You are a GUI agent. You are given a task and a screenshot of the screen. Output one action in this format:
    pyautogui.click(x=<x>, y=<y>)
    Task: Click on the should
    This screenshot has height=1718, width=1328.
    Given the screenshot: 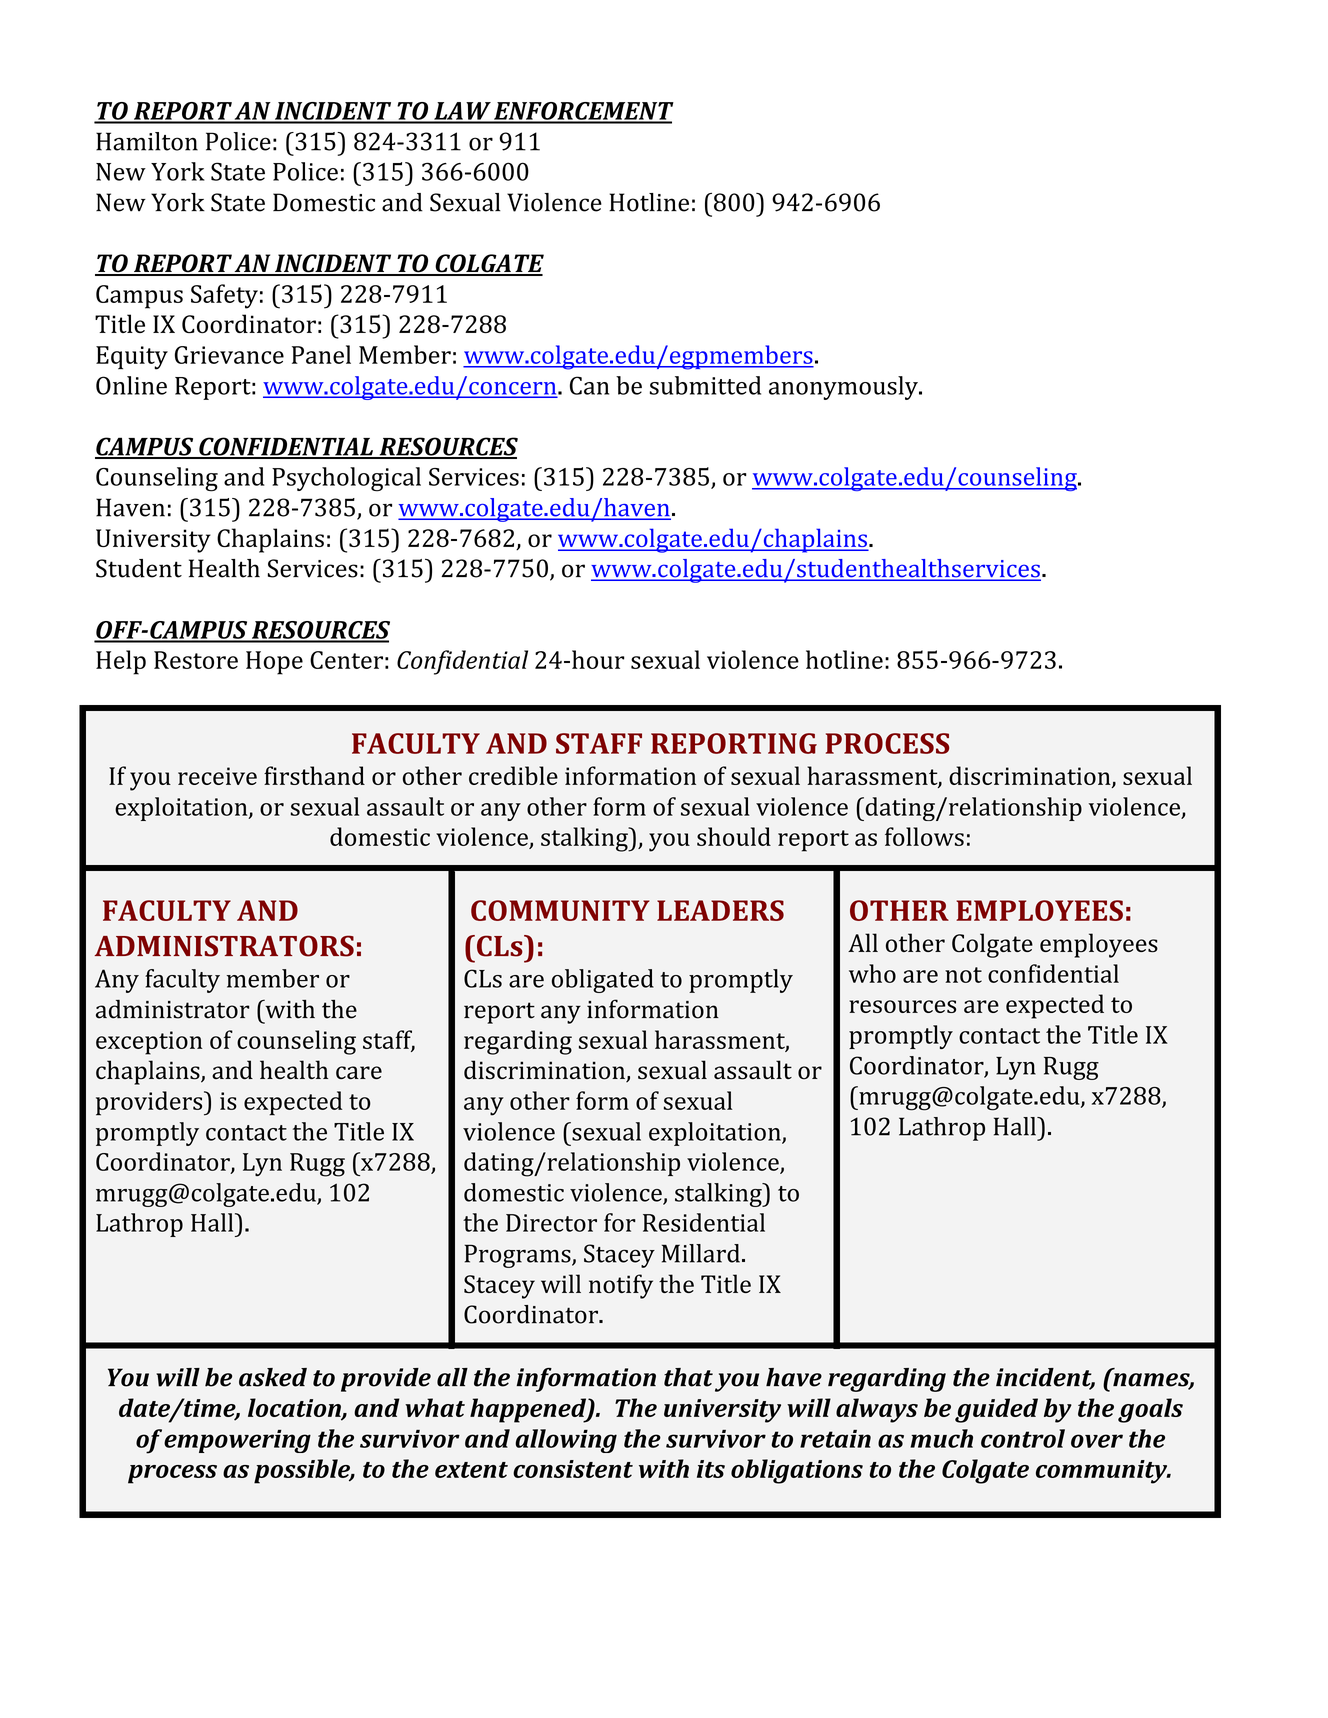 What is the action you would take?
    pyautogui.click(x=734, y=836)
